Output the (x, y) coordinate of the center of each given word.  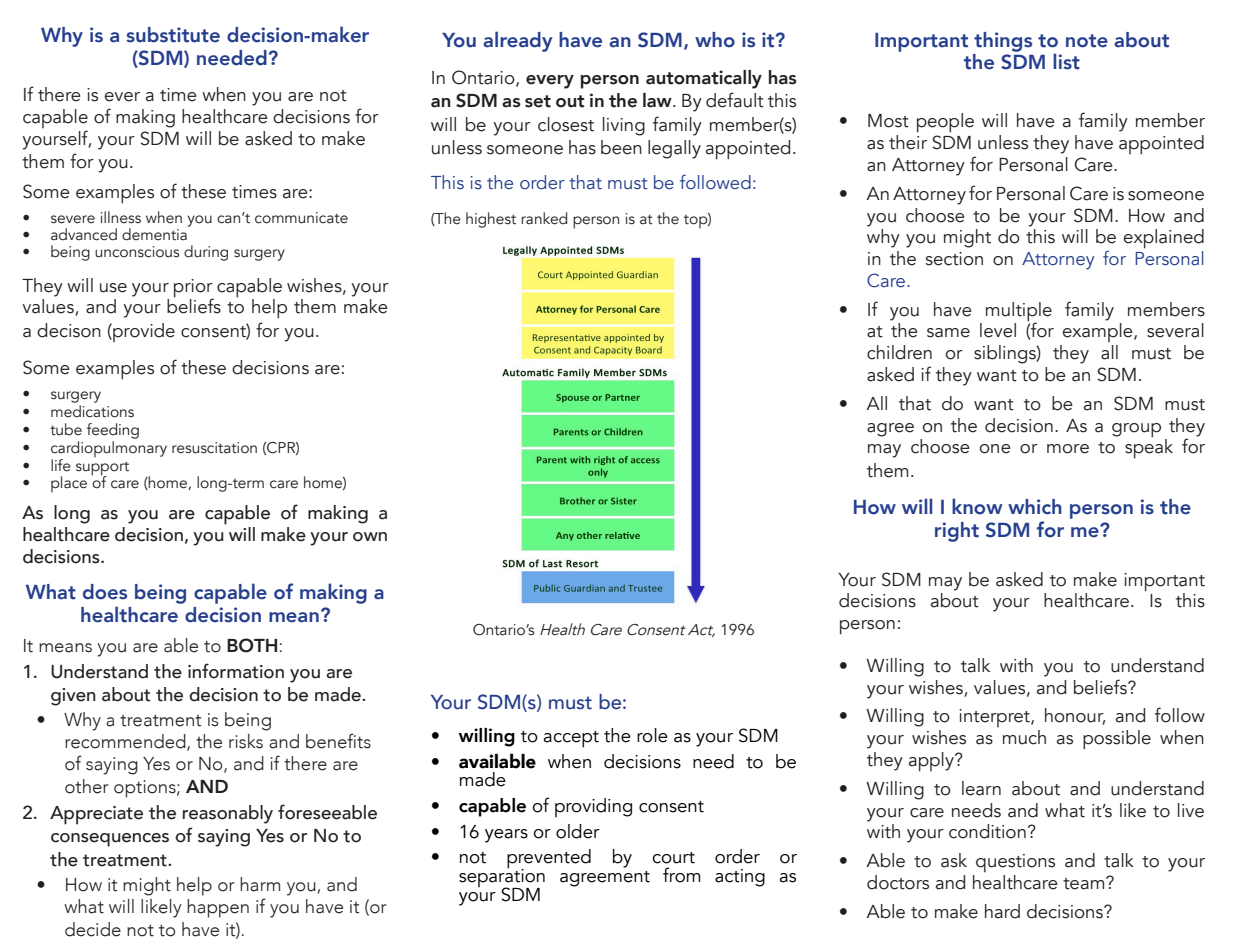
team (1085, 883)
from (681, 875)
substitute (173, 35)
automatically (704, 79)
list (1066, 61)
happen (218, 908)
